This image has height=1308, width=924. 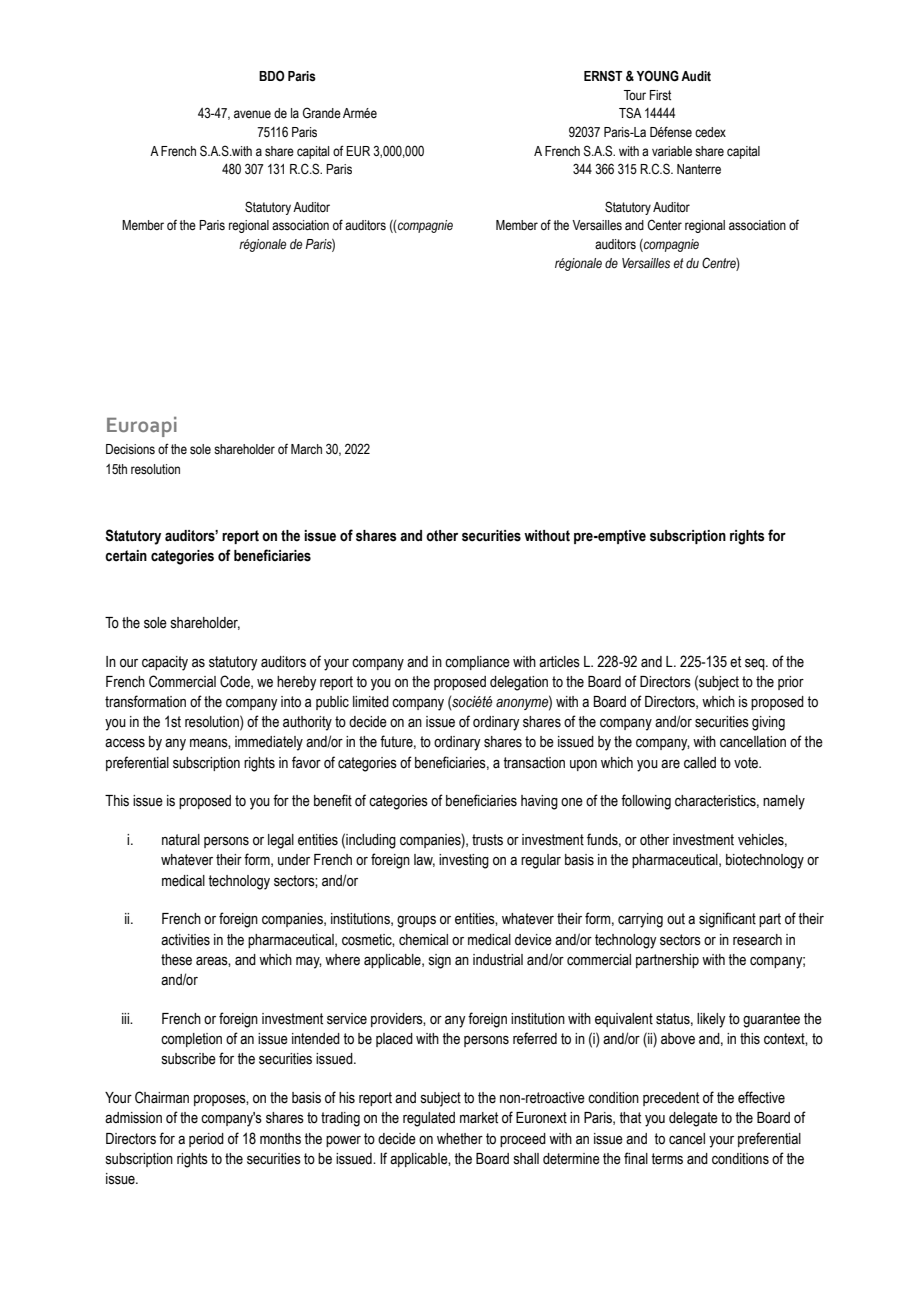 What do you see at coordinates (181, 840) in the image?
I see `natural` at bounding box center [181, 840].
